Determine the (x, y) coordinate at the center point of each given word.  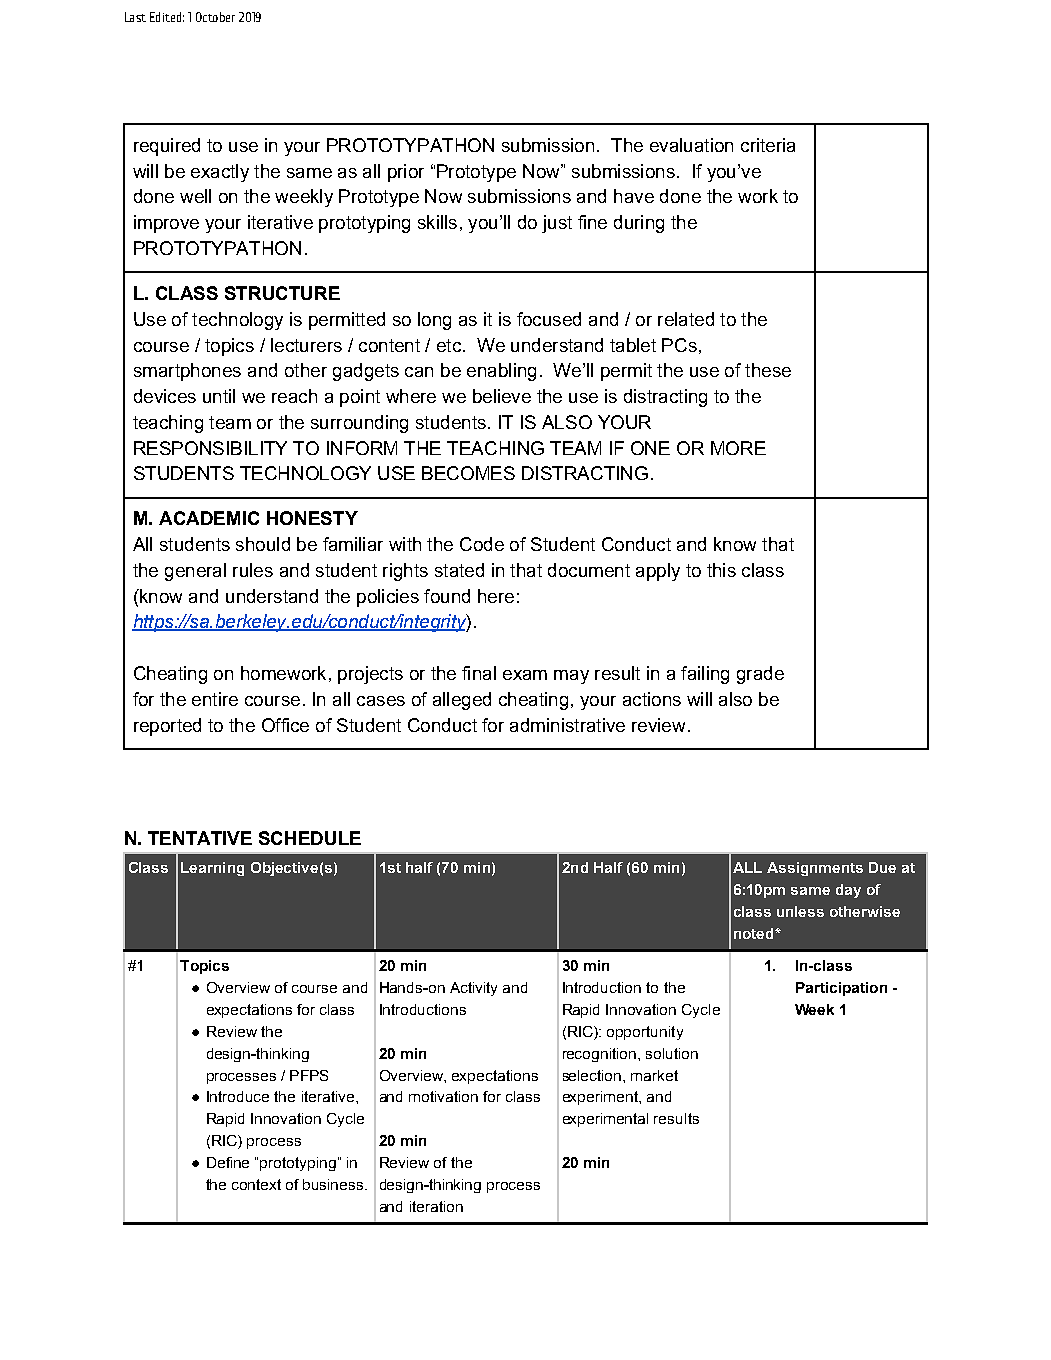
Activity (473, 989)
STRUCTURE (282, 293)
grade (760, 675)
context (256, 1184)
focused (549, 319)
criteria (768, 145)
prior (406, 173)
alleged (462, 701)
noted (755, 933)
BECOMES (468, 473)
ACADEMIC (209, 518)
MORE (738, 448)
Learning (212, 869)
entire (215, 699)
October (215, 17)
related (686, 319)
